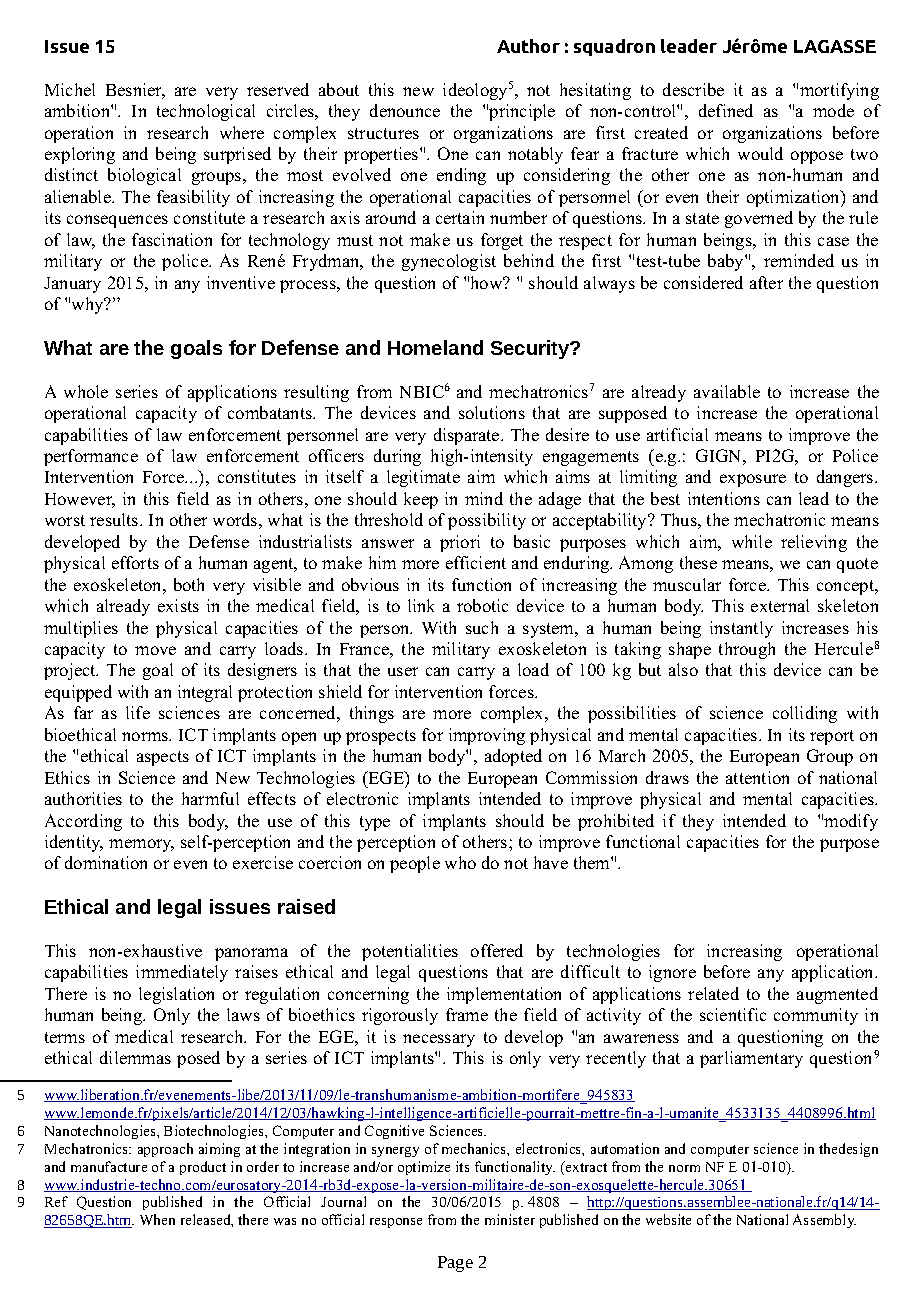 The height and width of the screenshot is (1308, 924). I want to click on denounce, so click(405, 110).
